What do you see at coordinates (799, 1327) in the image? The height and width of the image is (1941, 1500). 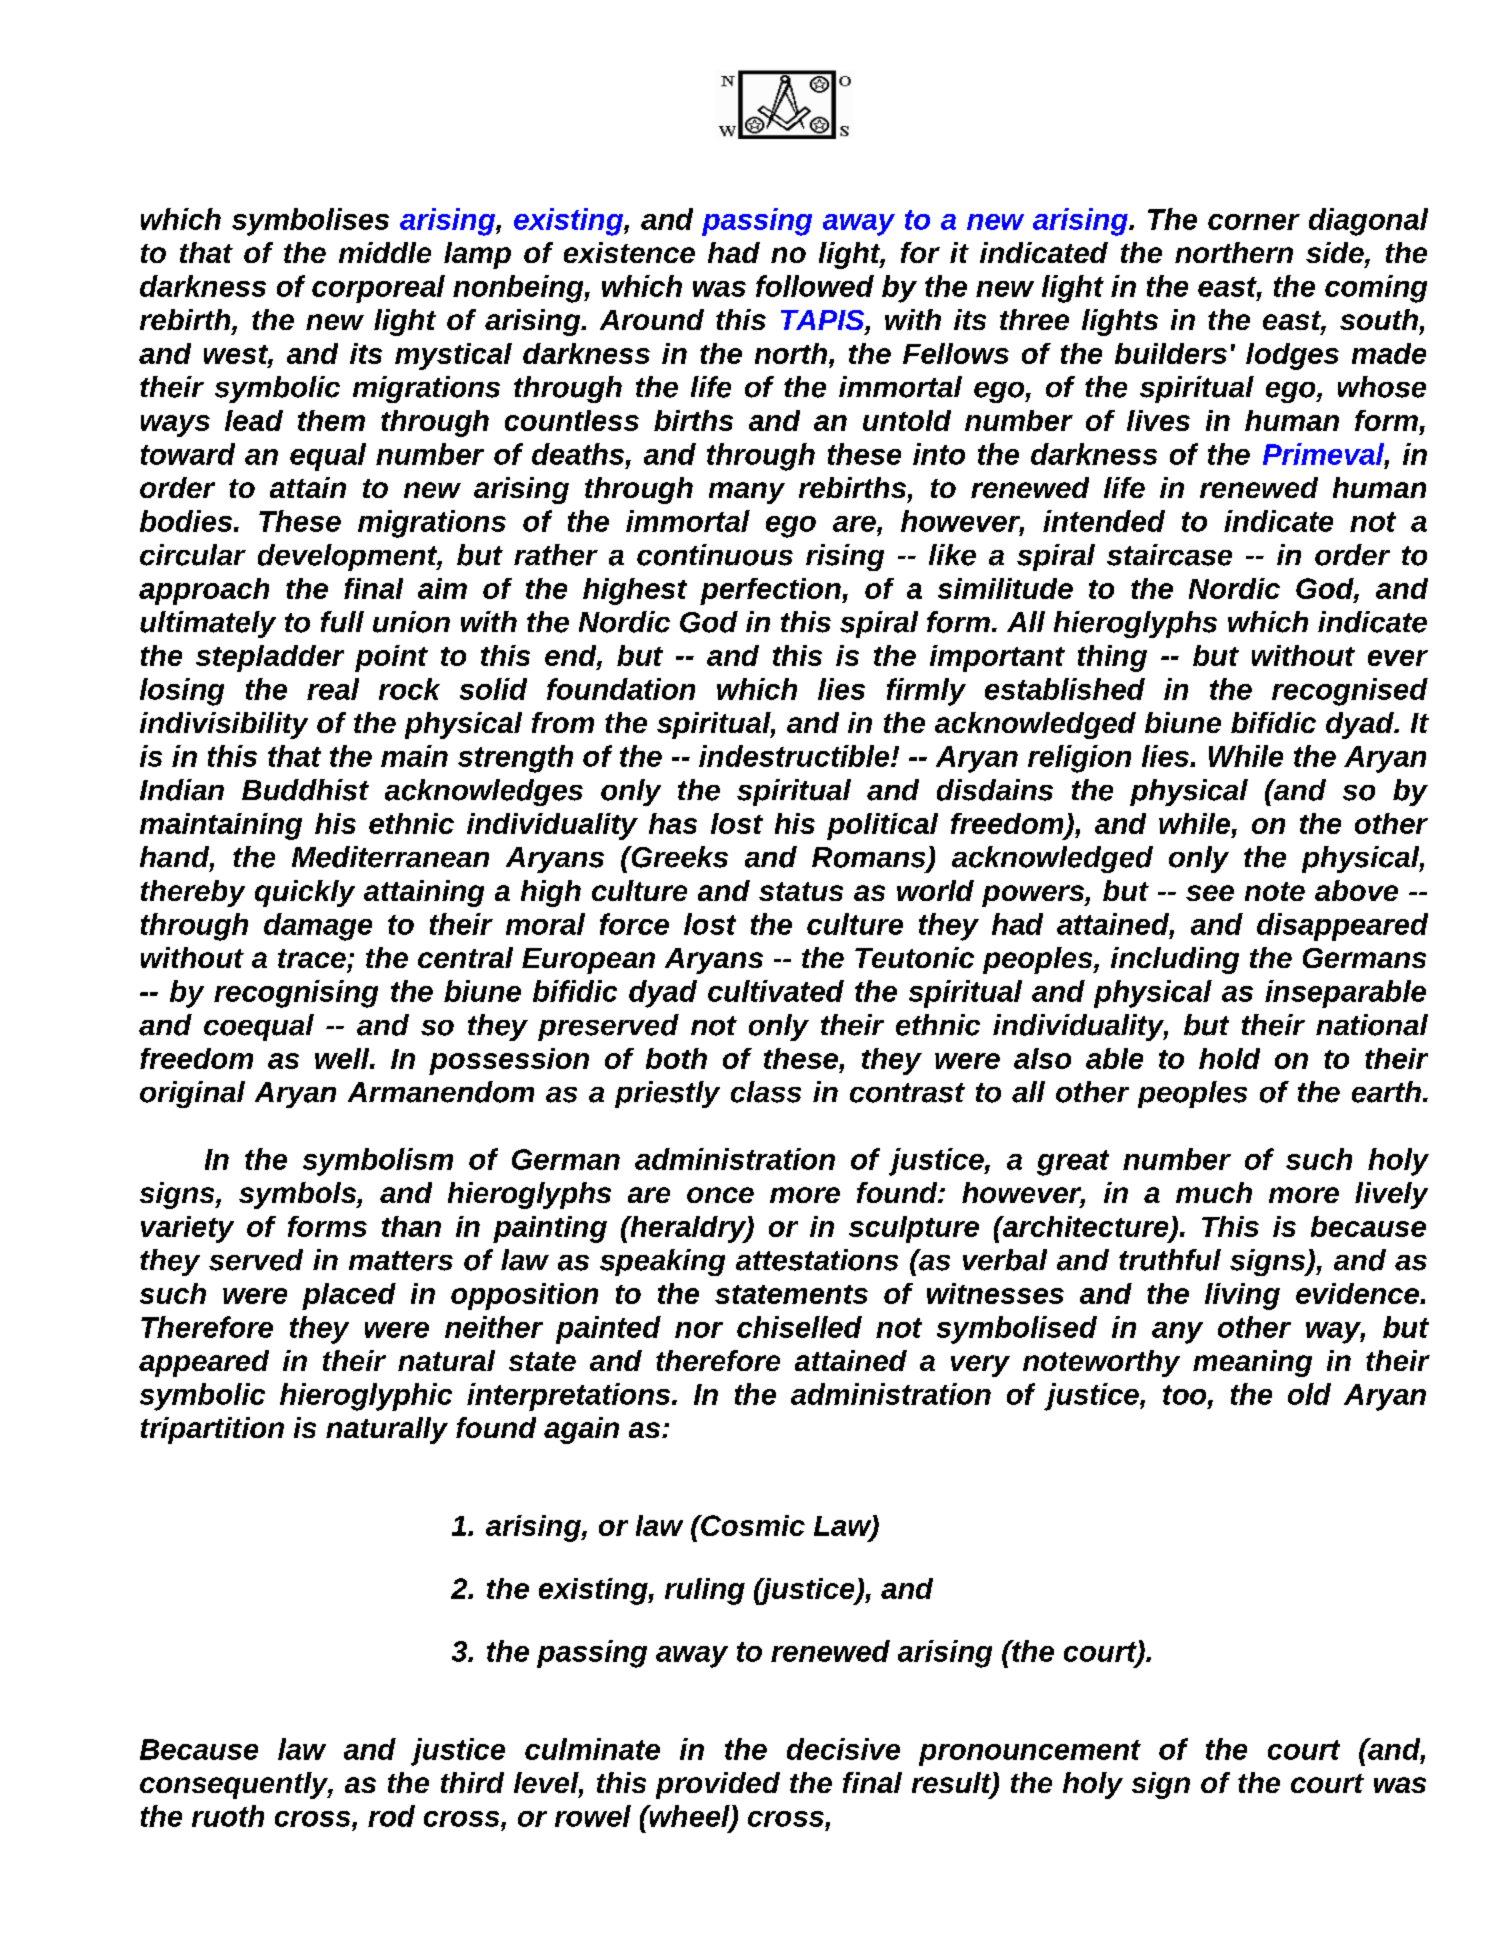 I see `chiselled` at bounding box center [799, 1327].
